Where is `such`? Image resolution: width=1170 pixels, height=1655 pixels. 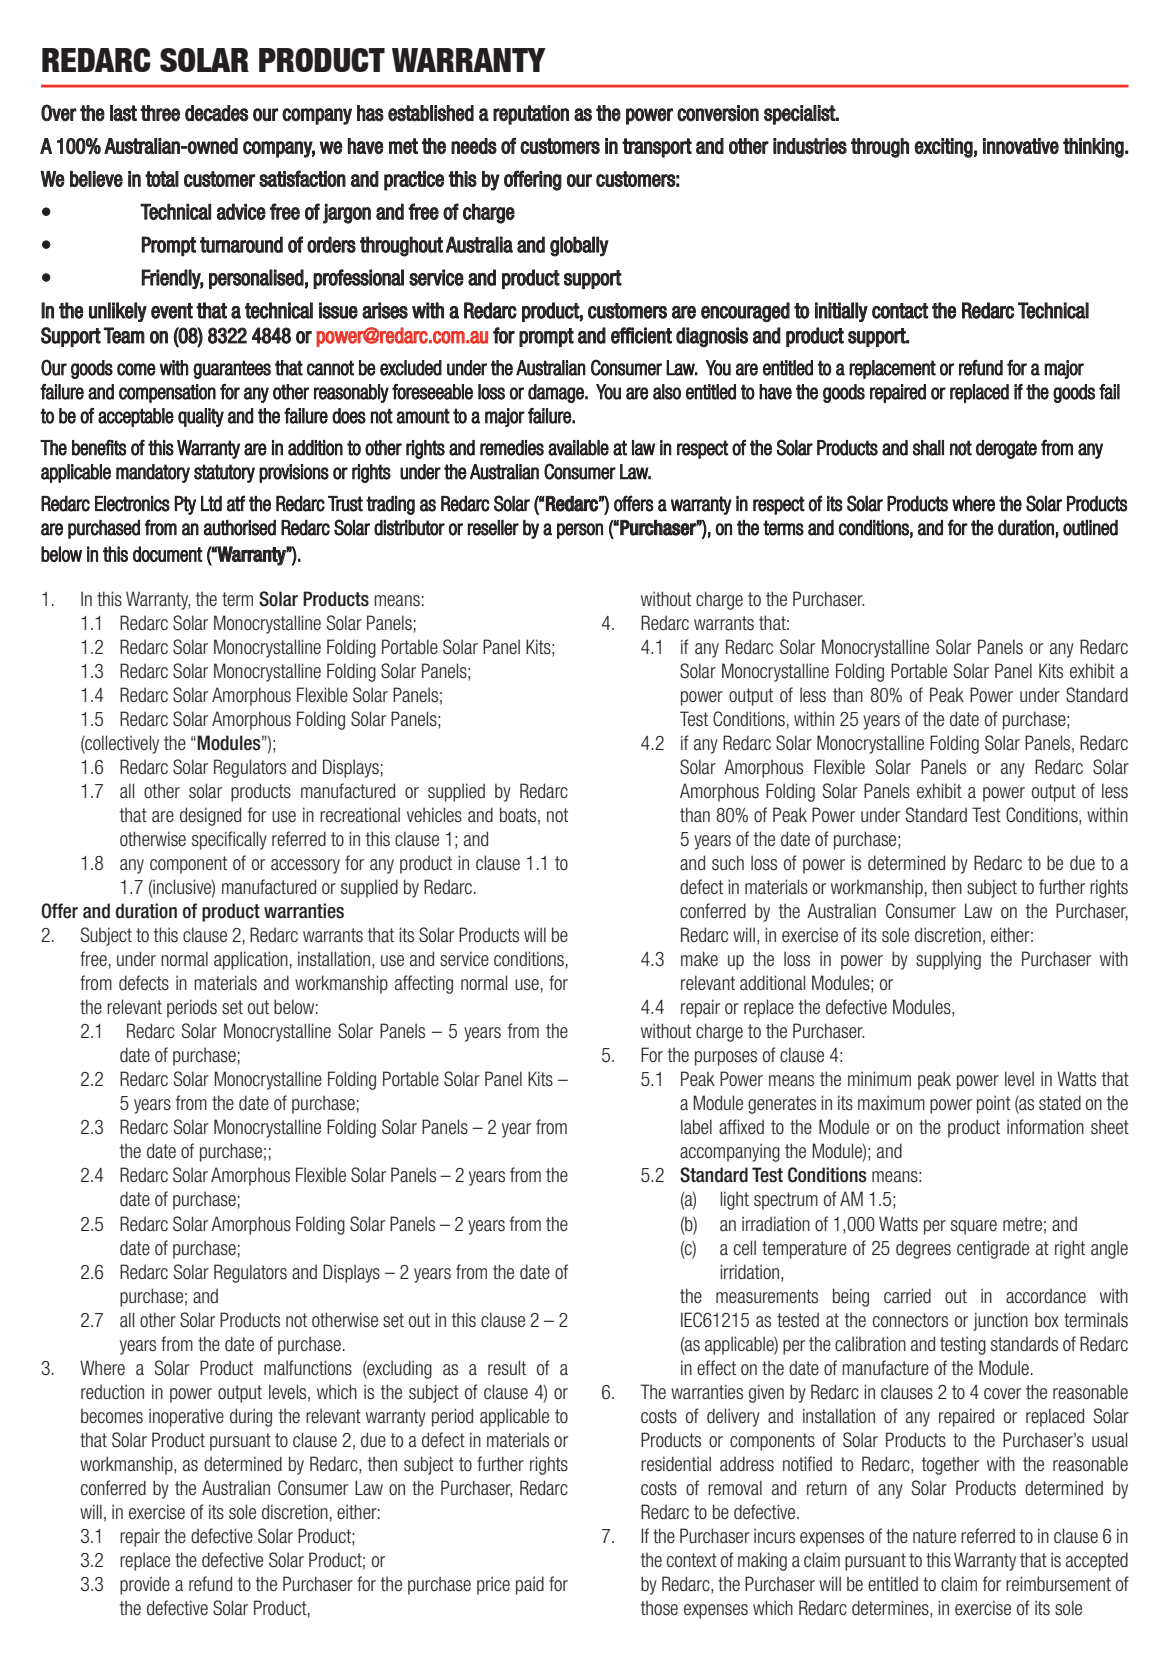
such is located at coordinates (728, 863).
